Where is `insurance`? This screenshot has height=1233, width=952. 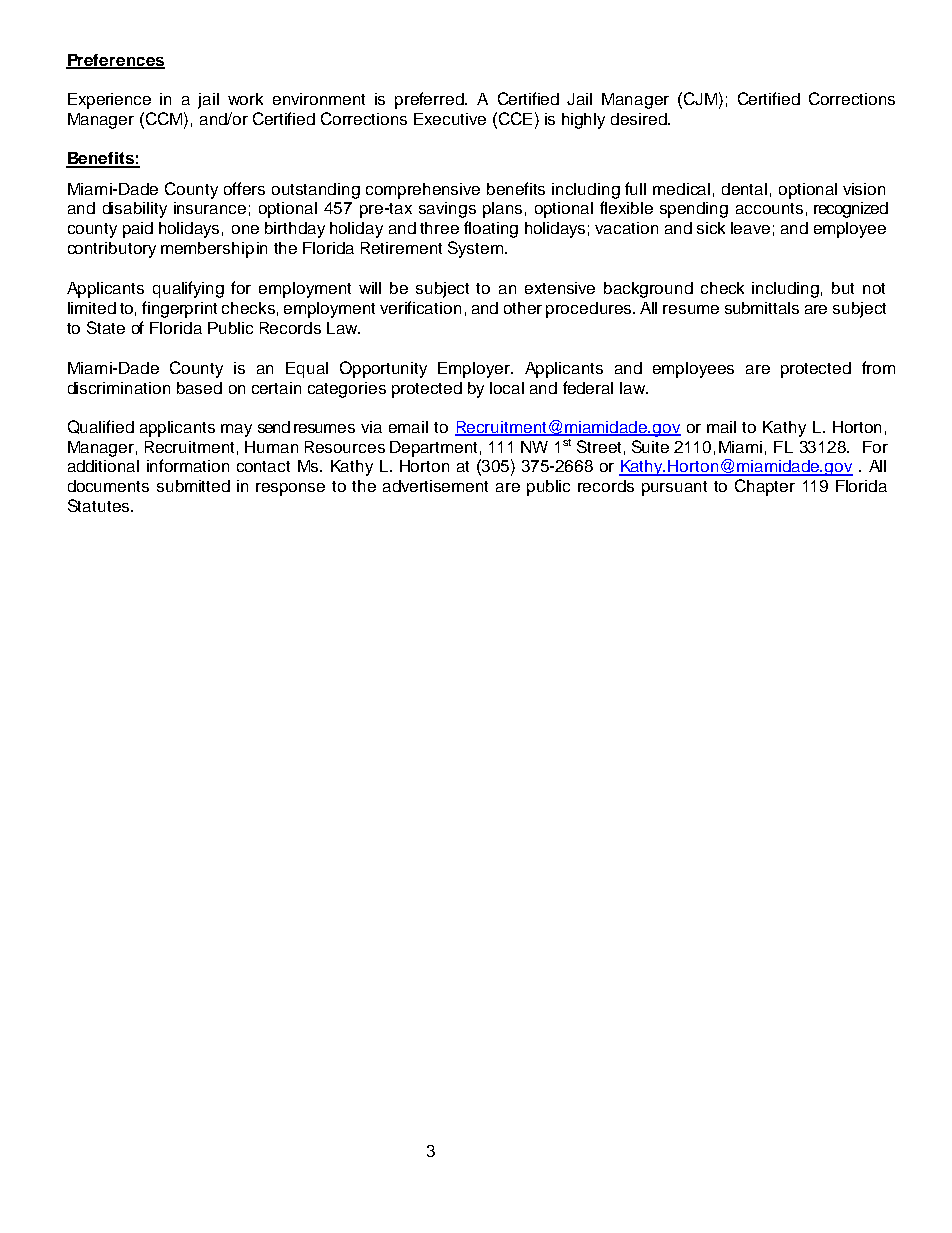 insurance is located at coordinates (210, 208).
